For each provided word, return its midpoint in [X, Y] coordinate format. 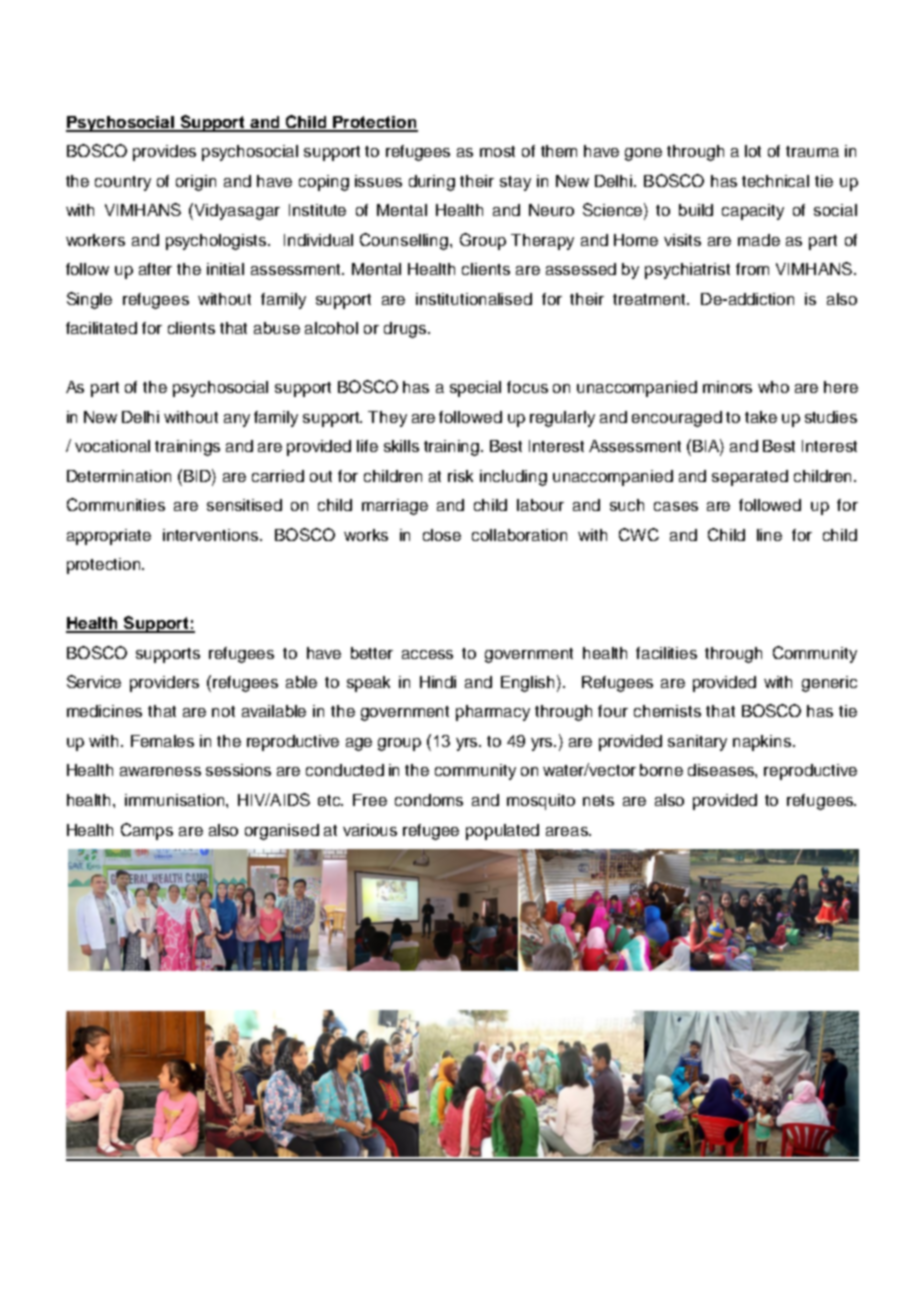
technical [775, 181]
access [427, 654]
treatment [650, 299]
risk [460, 476]
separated [750, 478]
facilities [666, 653]
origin [196, 183]
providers [164, 684]
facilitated [101, 328]
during [432, 183]
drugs [406, 330]
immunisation [176, 800]
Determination [119, 476]
